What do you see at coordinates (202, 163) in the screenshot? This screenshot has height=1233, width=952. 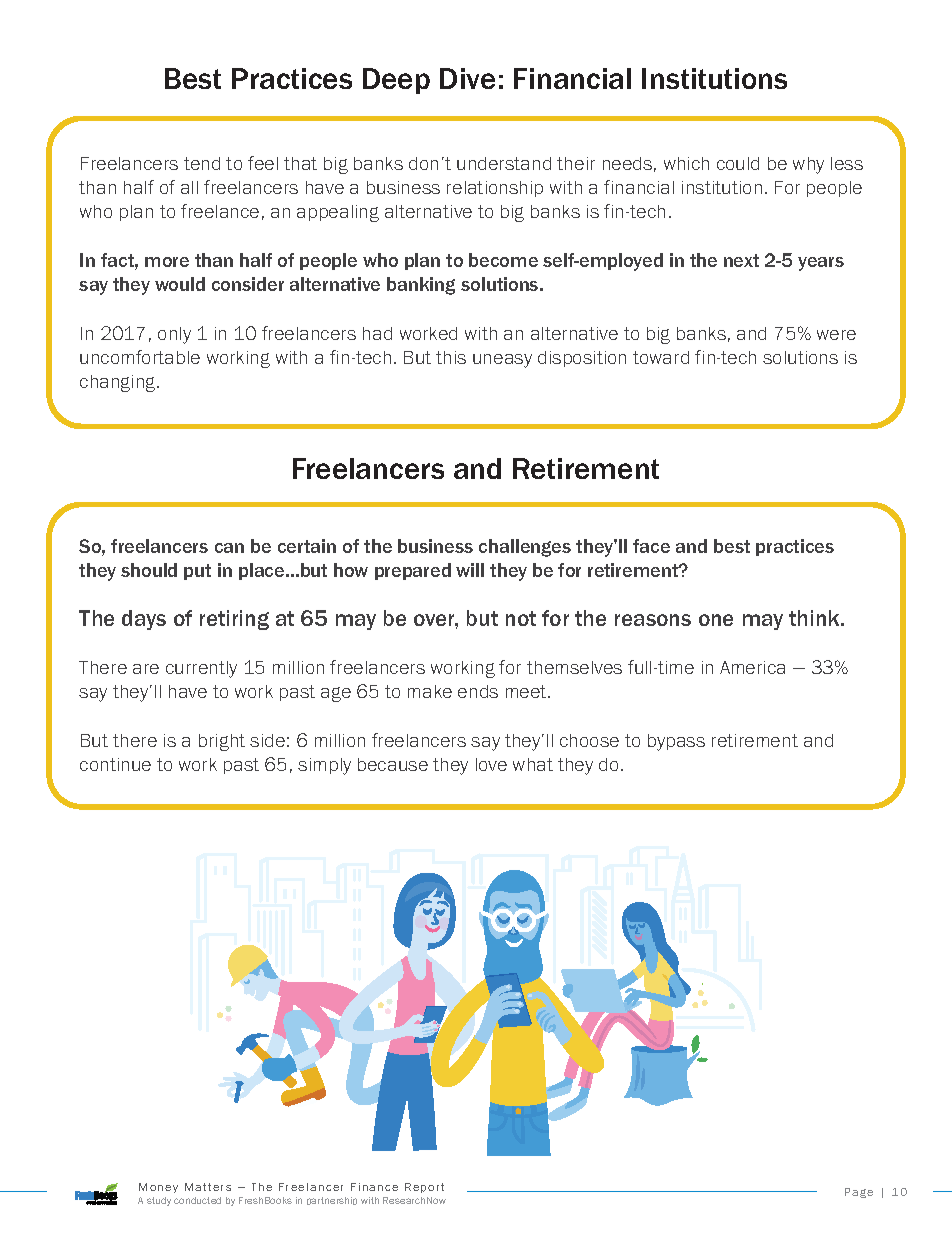 I see `tend` at bounding box center [202, 163].
